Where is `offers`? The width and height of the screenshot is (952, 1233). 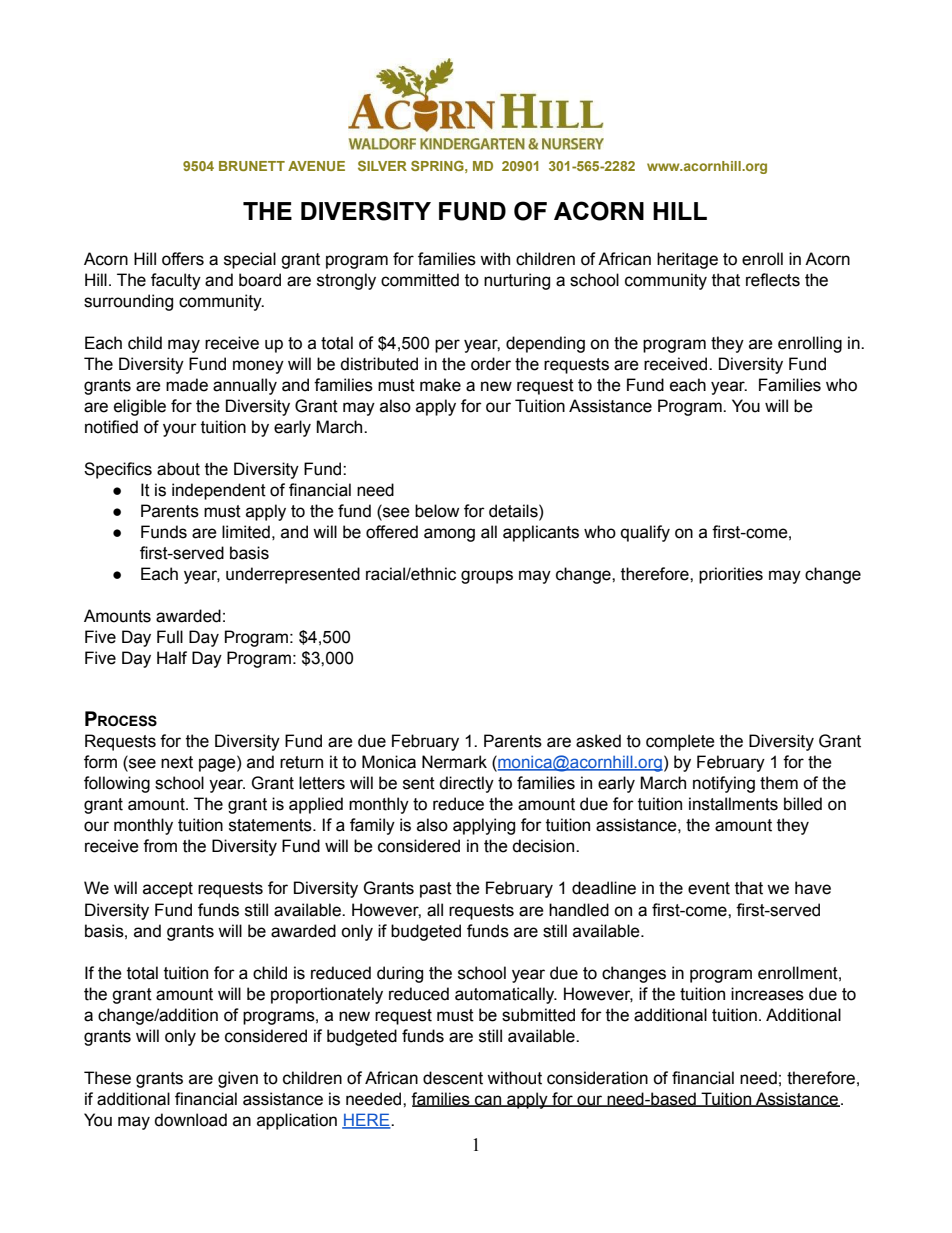
offers is located at coordinates (183, 259).
